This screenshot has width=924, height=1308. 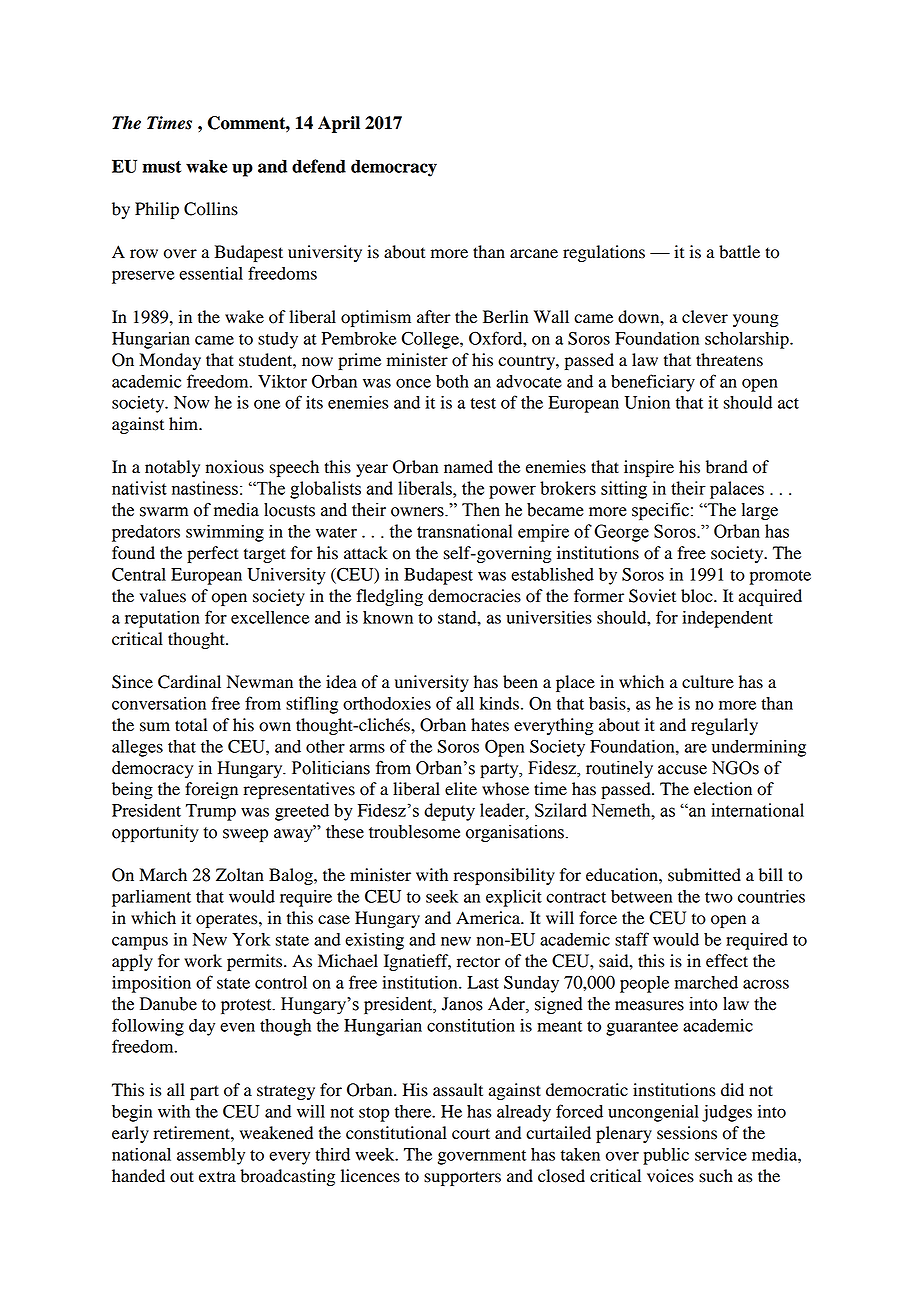 I want to click on work, so click(x=203, y=961).
